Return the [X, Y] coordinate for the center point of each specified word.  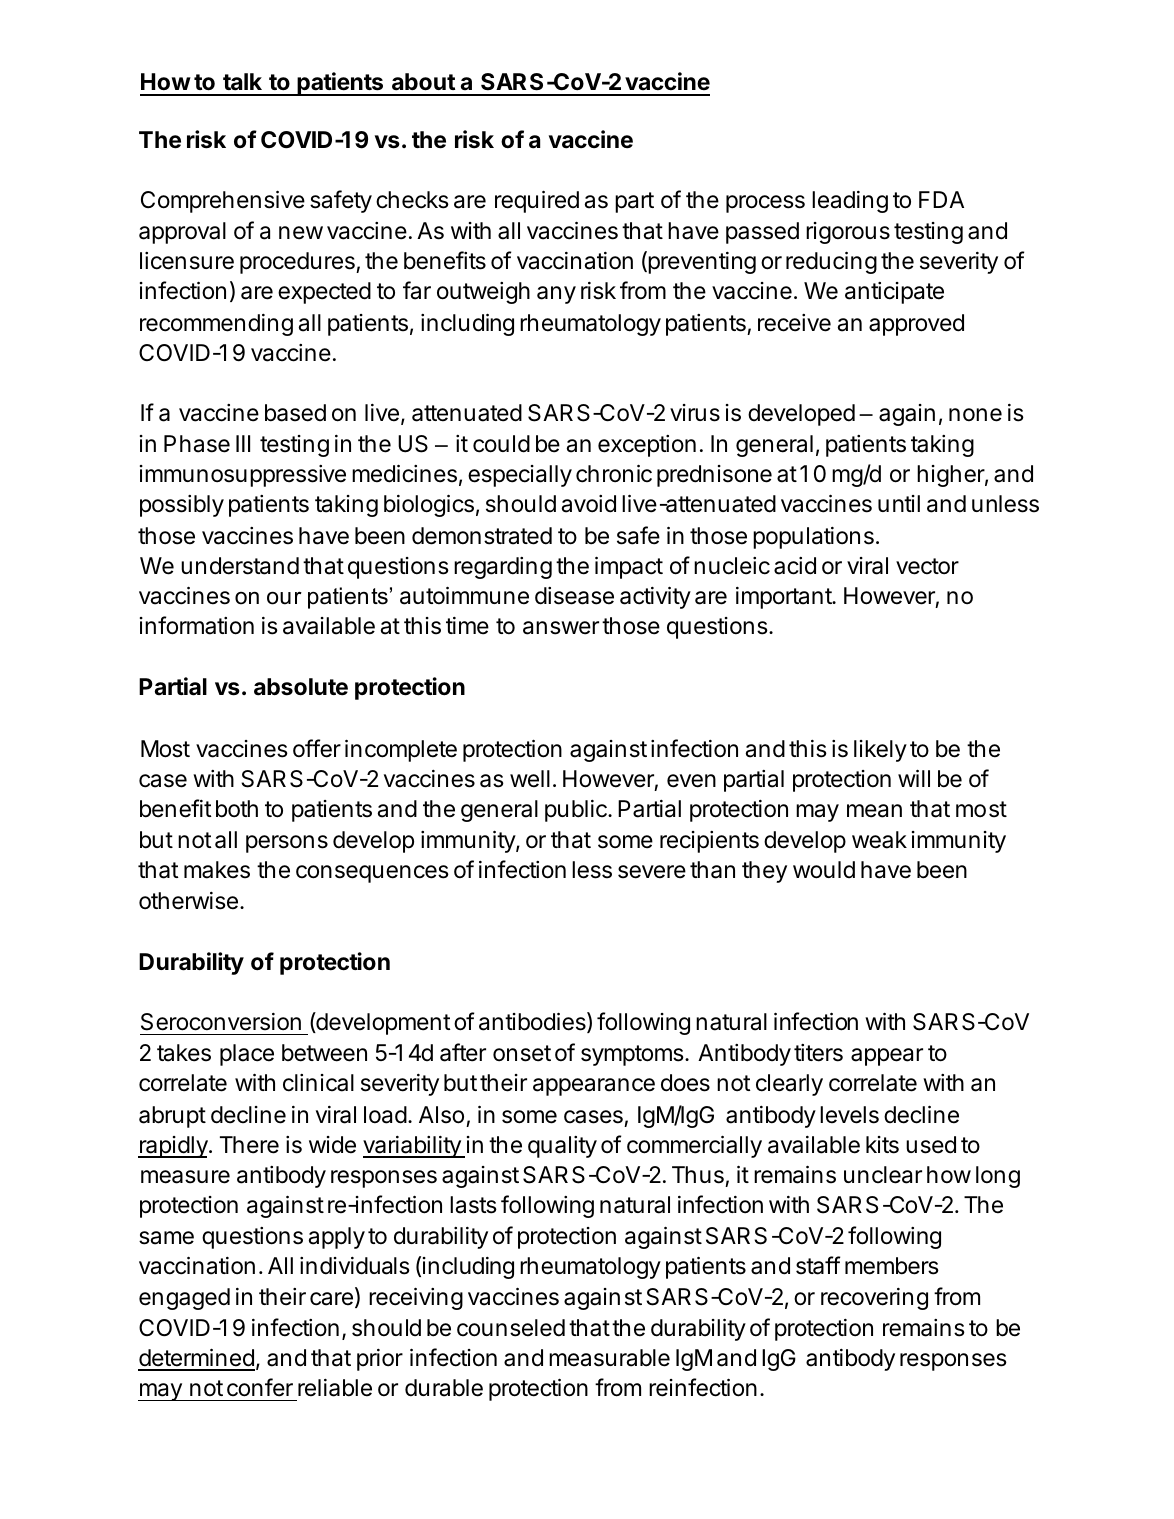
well [530, 779]
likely [880, 751]
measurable [609, 1358]
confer [260, 1387]
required [537, 201]
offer [317, 748]
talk [242, 82]
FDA [941, 199]
